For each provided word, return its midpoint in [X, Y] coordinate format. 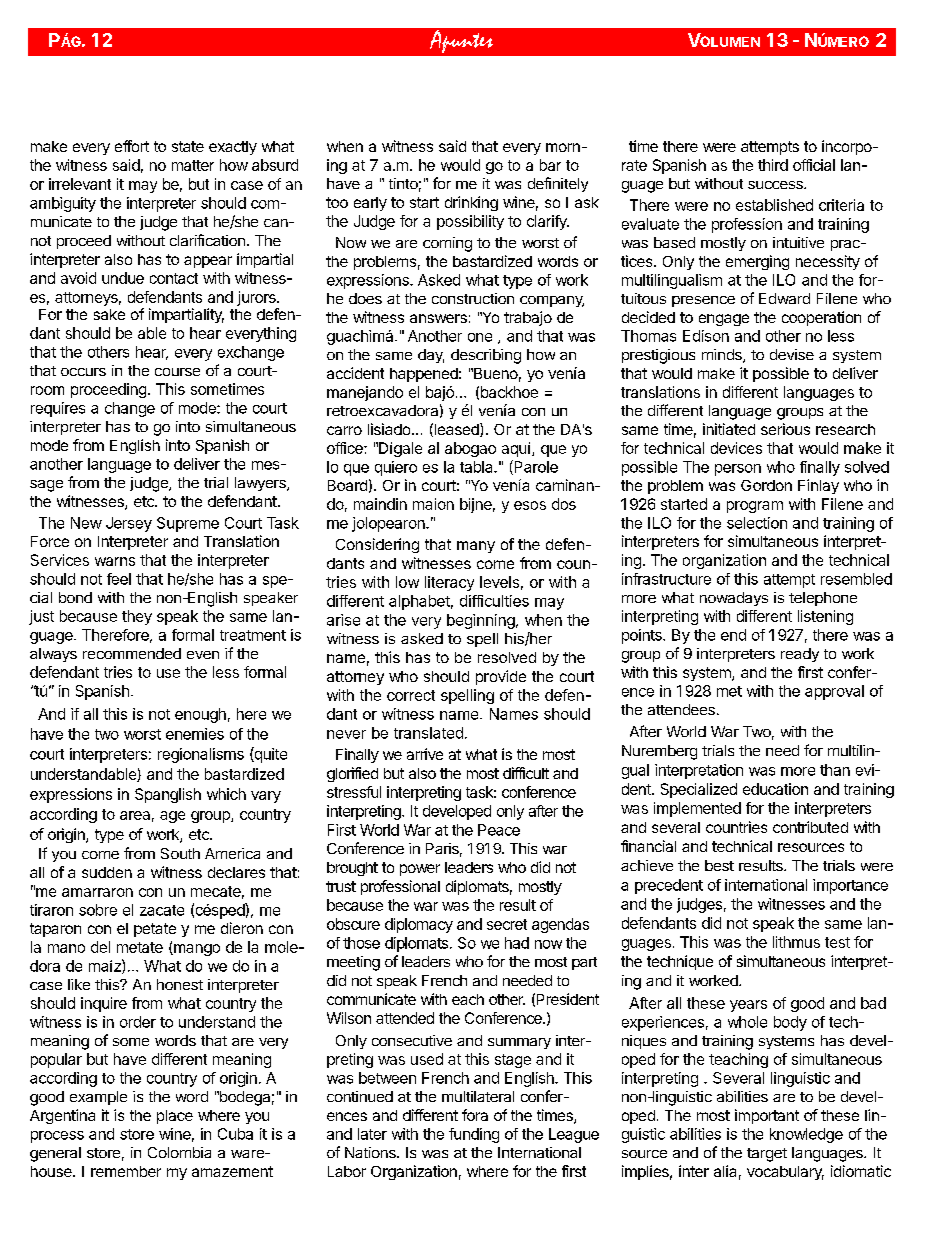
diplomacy [419, 925]
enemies [195, 734]
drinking [471, 203]
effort [132, 146]
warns [115, 561]
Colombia [179, 1152]
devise [792, 354]
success [776, 185]
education [775, 789]
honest [180, 984]
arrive [425, 754]
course [177, 372]
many [476, 547]
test [837, 942]
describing [486, 356]
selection [757, 523]
